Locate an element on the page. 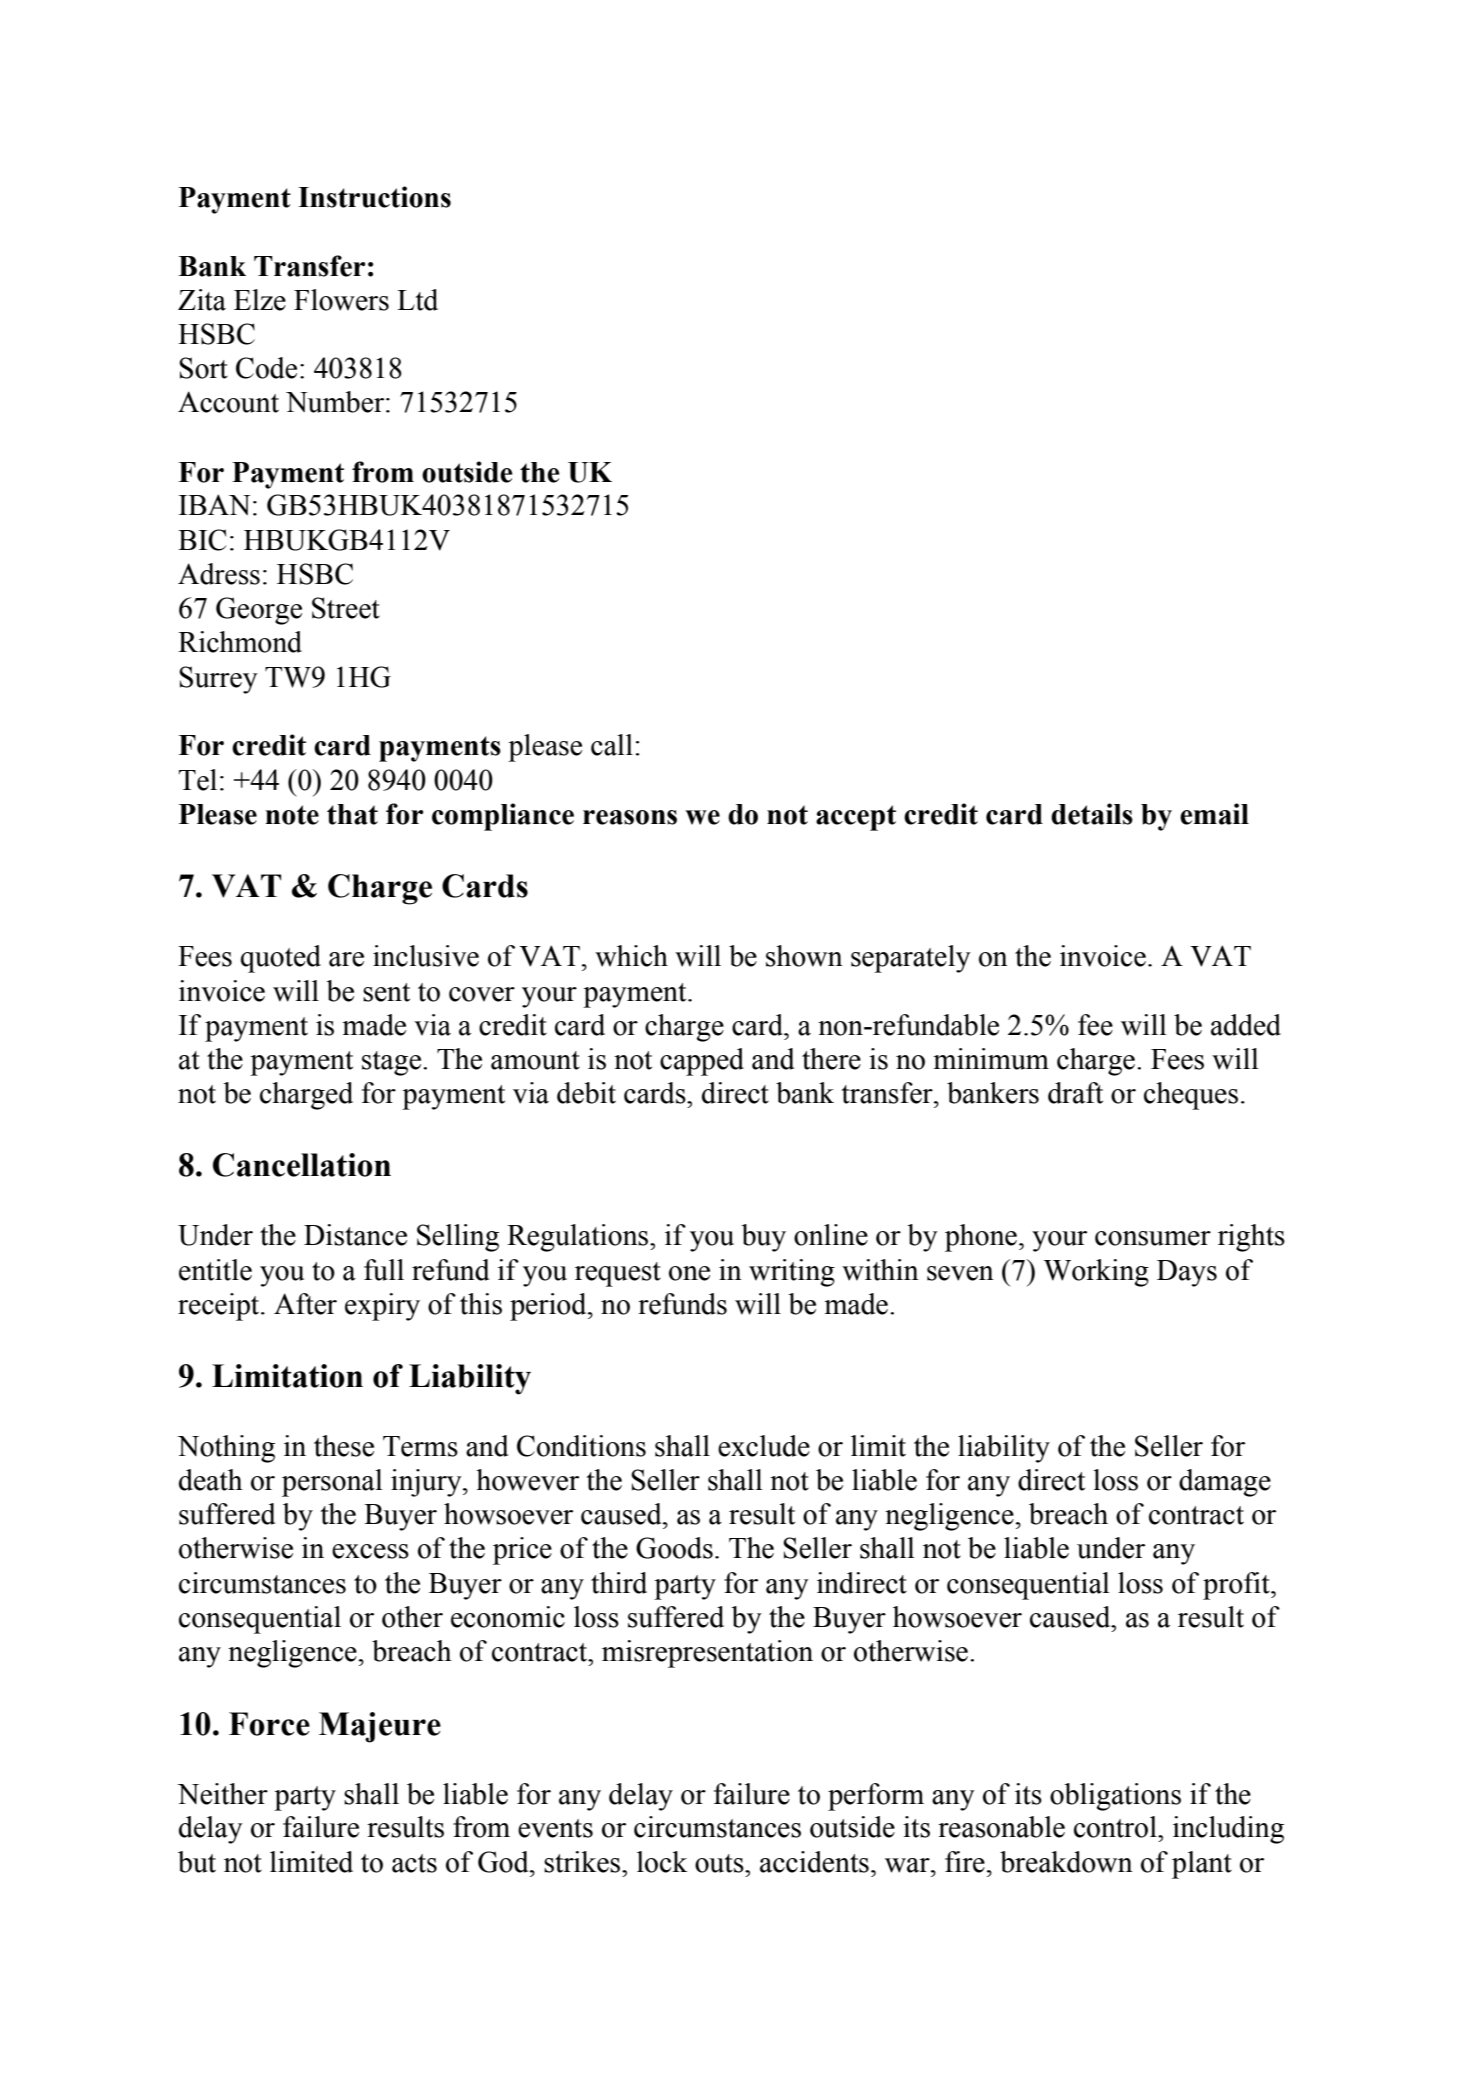 Image resolution: width=1476 pixels, height=2088 pixels. Neither is located at coordinates (222, 1794).
